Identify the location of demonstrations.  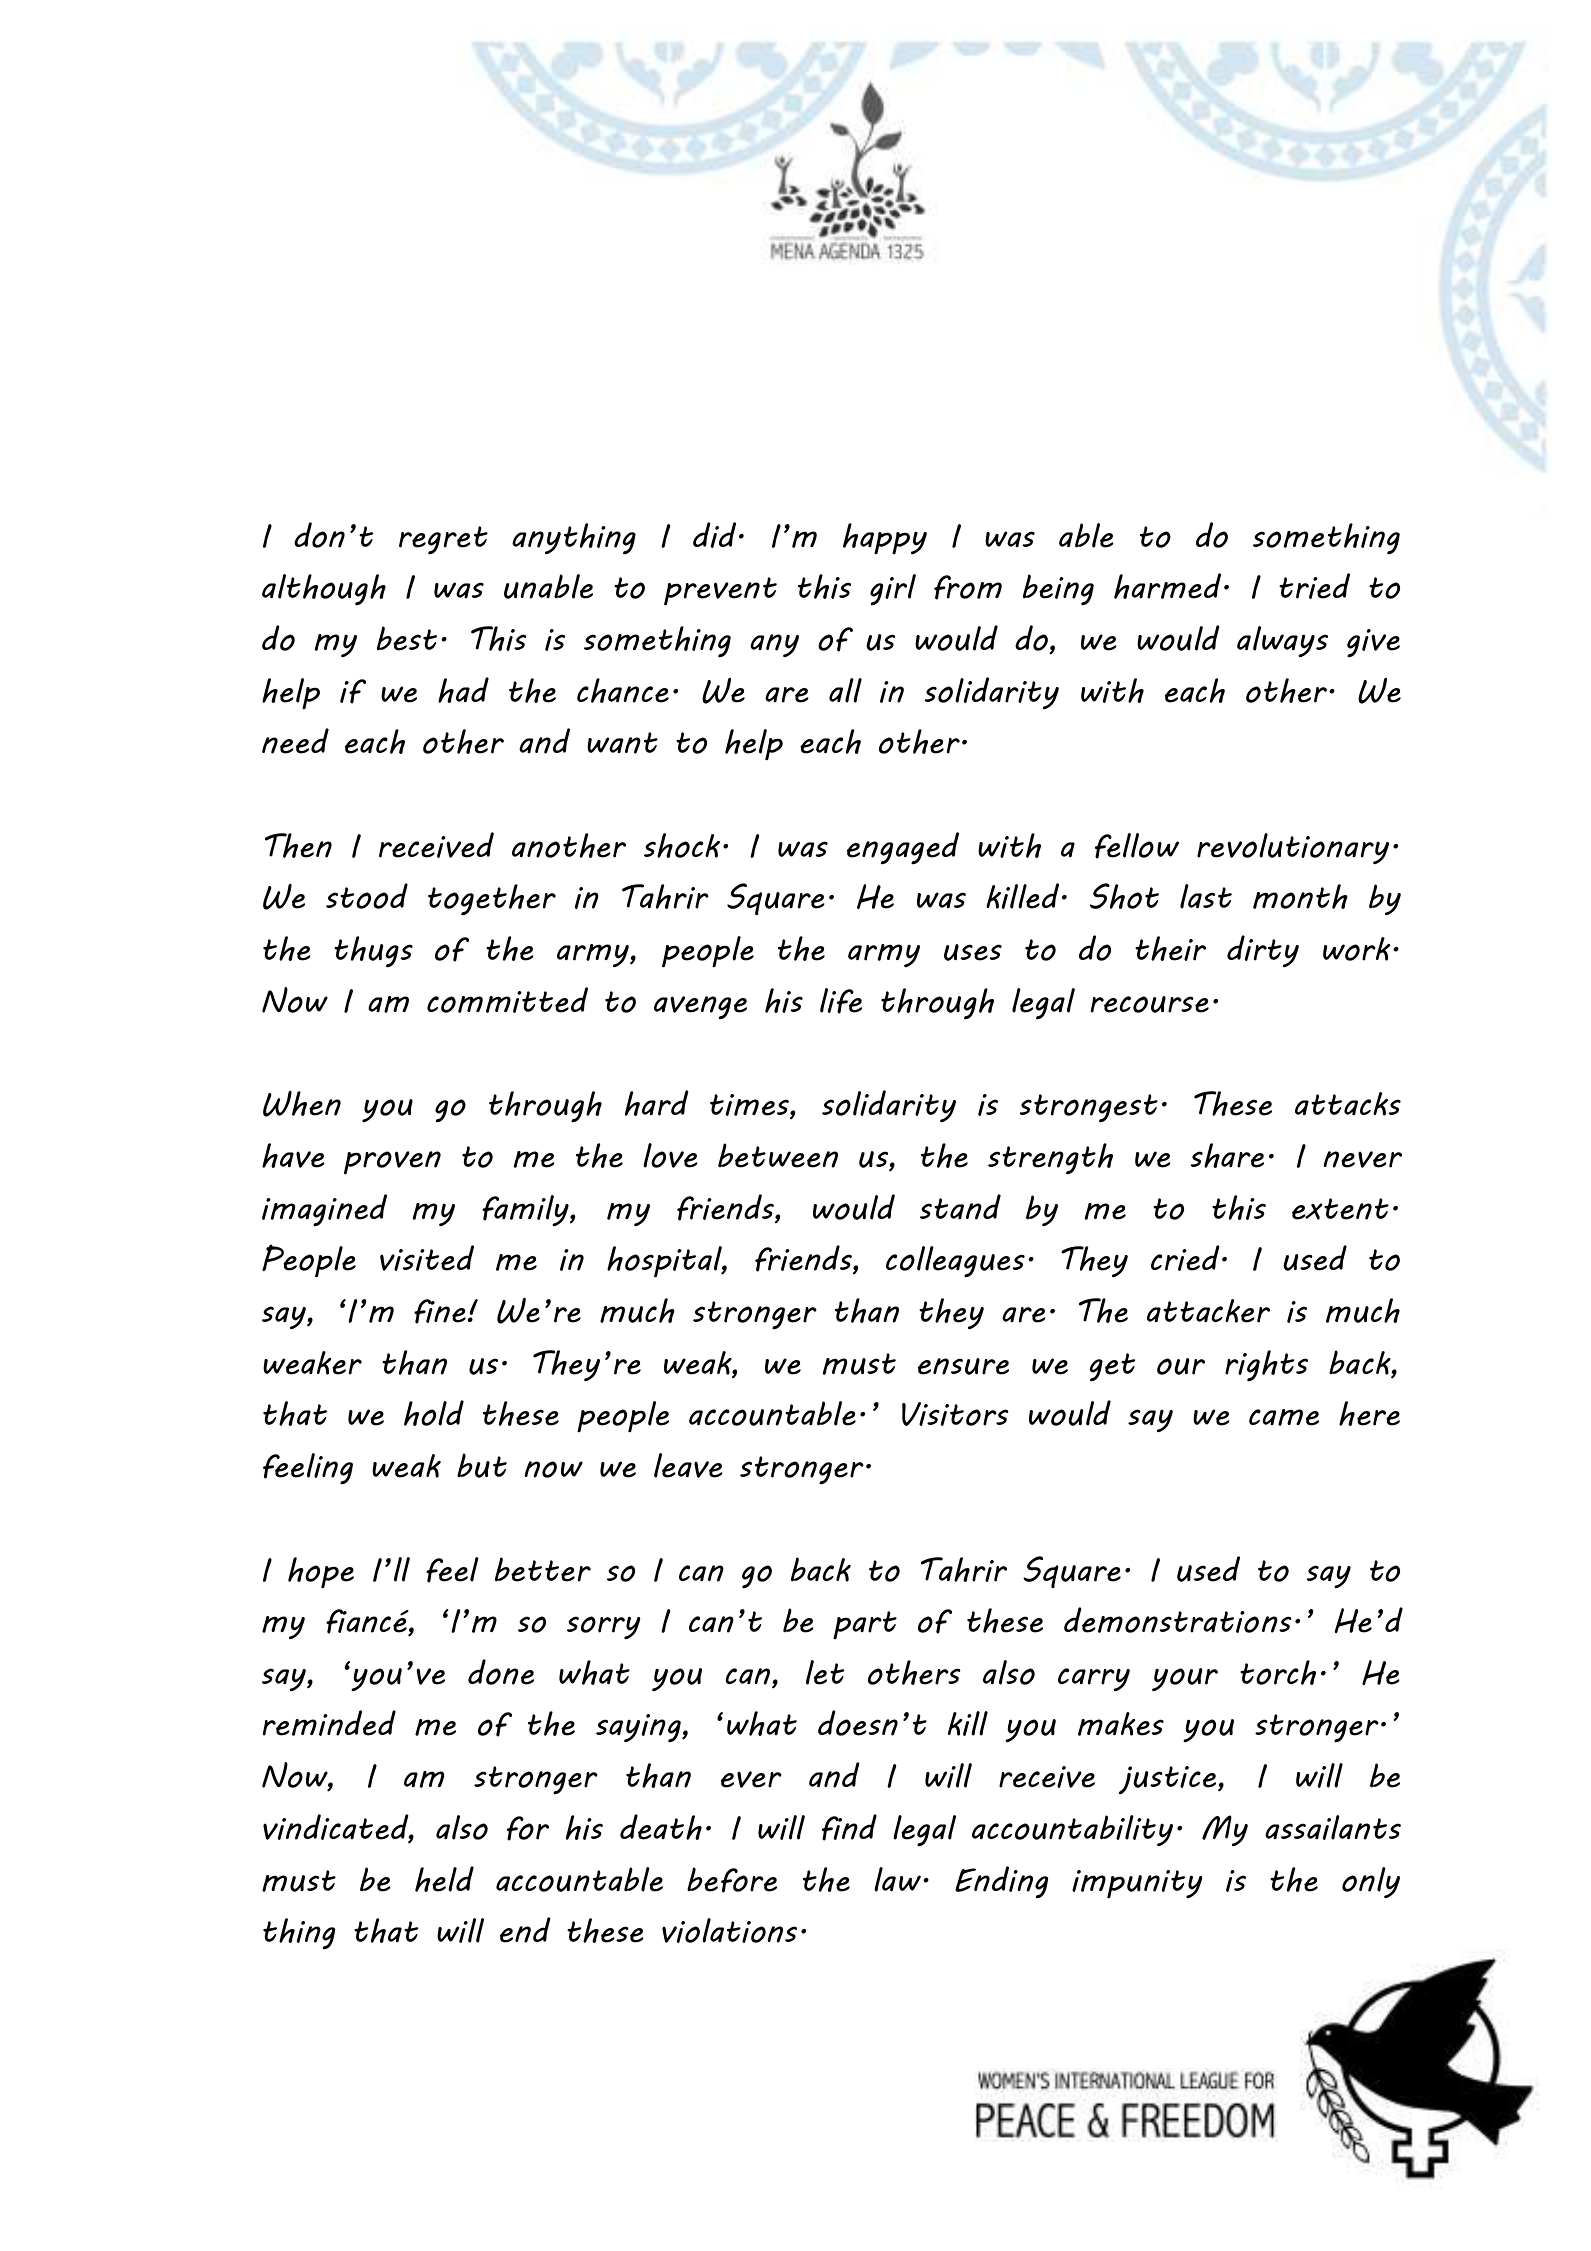
(1178, 1620).
